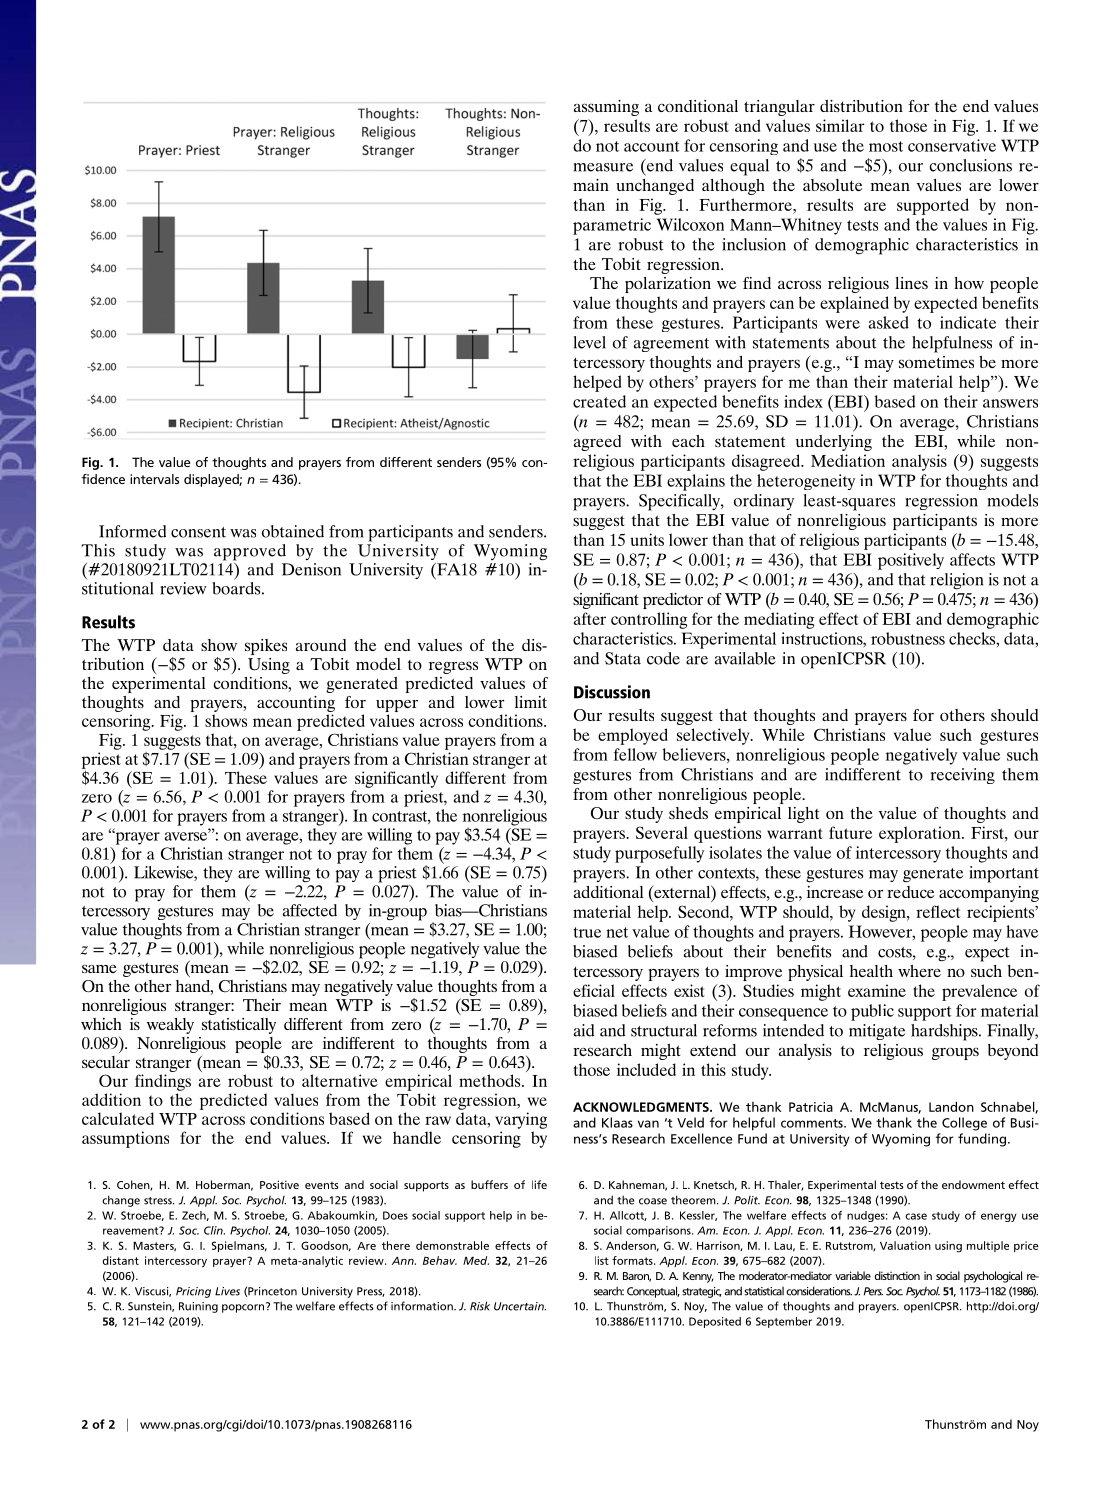  Describe the element at coordinates (886, 146) in the screenshot. I see `most` at that location.
